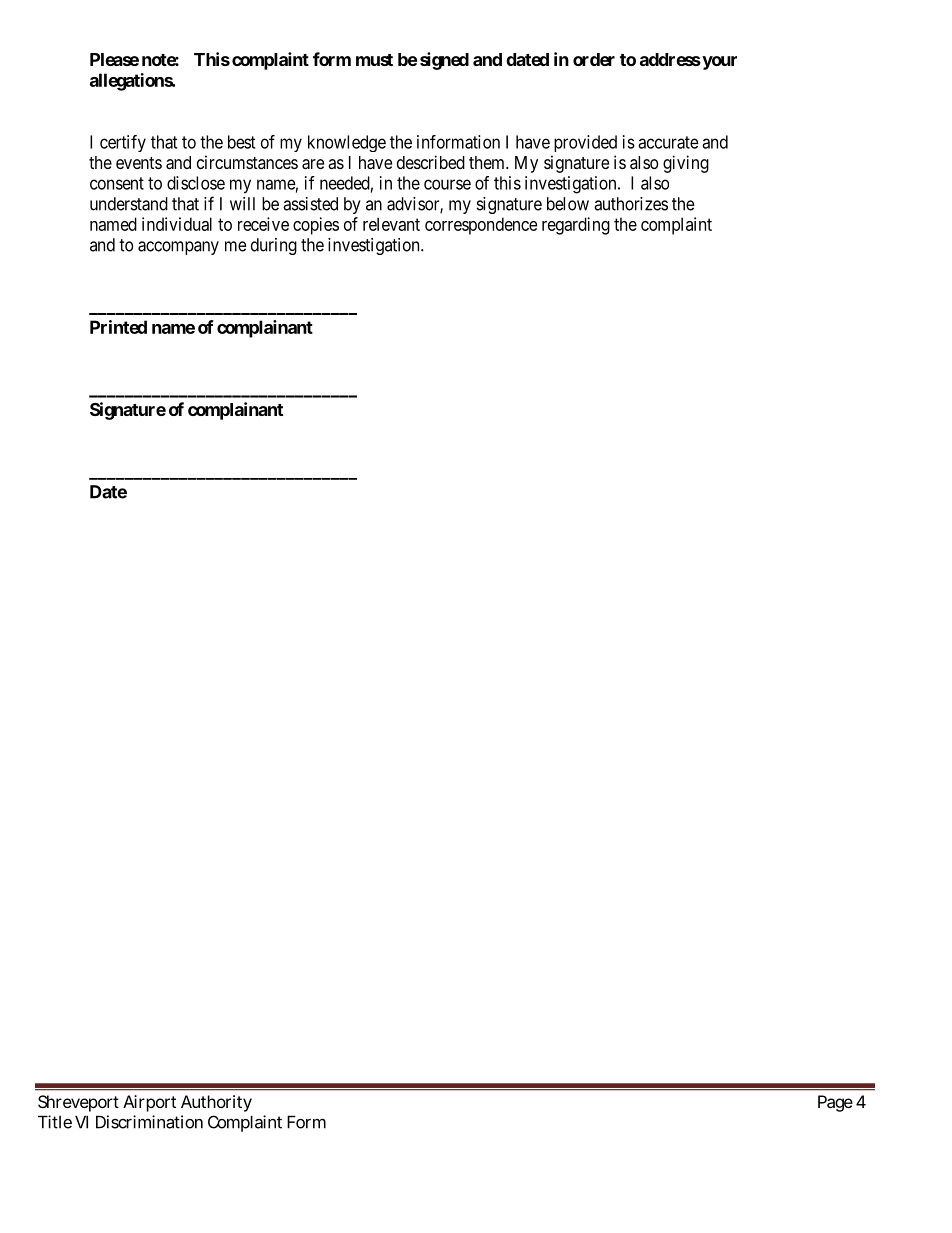 Image resolution: width=952 pixels, height=1233 pixels. What do you see at coordinates (835, 1103) in the document?
I see `Page` at bounding box center [835, 1103].
